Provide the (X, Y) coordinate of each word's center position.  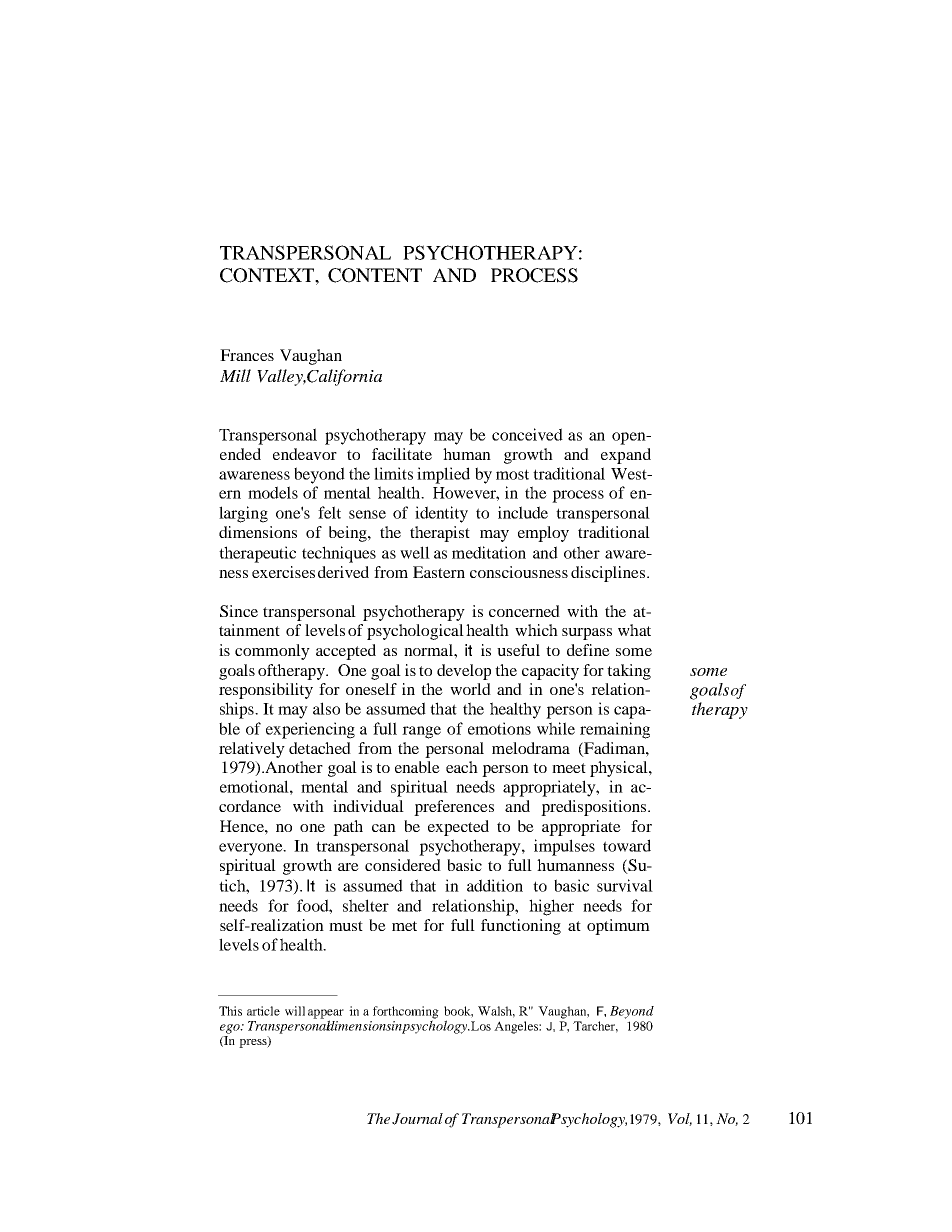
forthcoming (406, 1013)
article (263, 1011)
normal (429, 650)
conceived (527, 434)
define (588, 650)
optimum (618, 927)
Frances (247, 355)
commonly (272, 652)
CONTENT (375, 275)
